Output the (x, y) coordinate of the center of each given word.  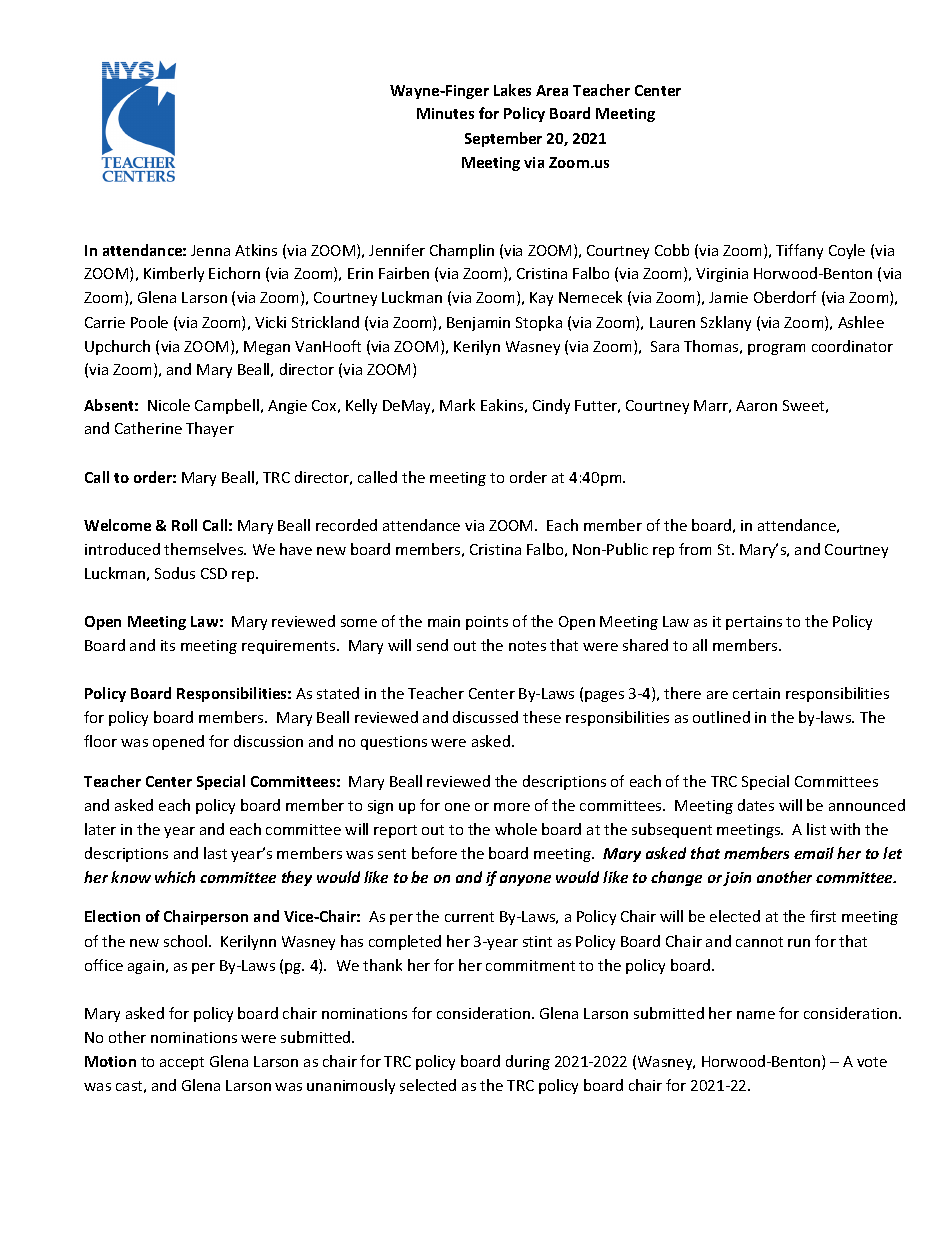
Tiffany (799, 251)
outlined (721, 717)
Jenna (210, 250)
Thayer (210, 429)
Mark (457, 405)
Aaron (756, 405)
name (756, 1015)
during (528, 1062)
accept (182, 1063)
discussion (268, 741)
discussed (485, 717)
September (503, 139)
